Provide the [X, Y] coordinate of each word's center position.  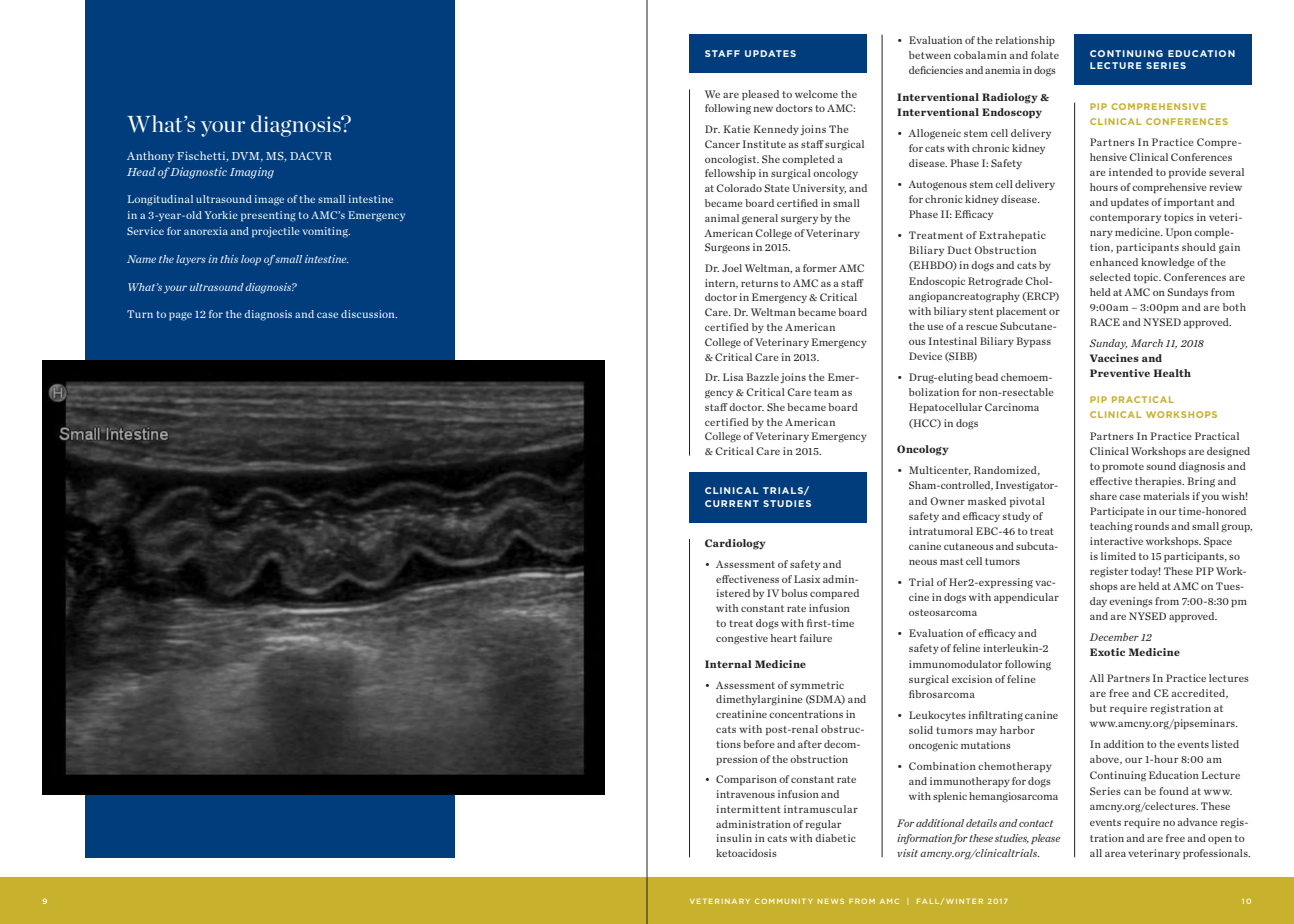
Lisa [733, 377]
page [180, 316]
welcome [816, 94]
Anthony [150, 157]
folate [1045, 55]
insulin [734, 838]
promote [1123, 467]
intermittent [748, 809]
